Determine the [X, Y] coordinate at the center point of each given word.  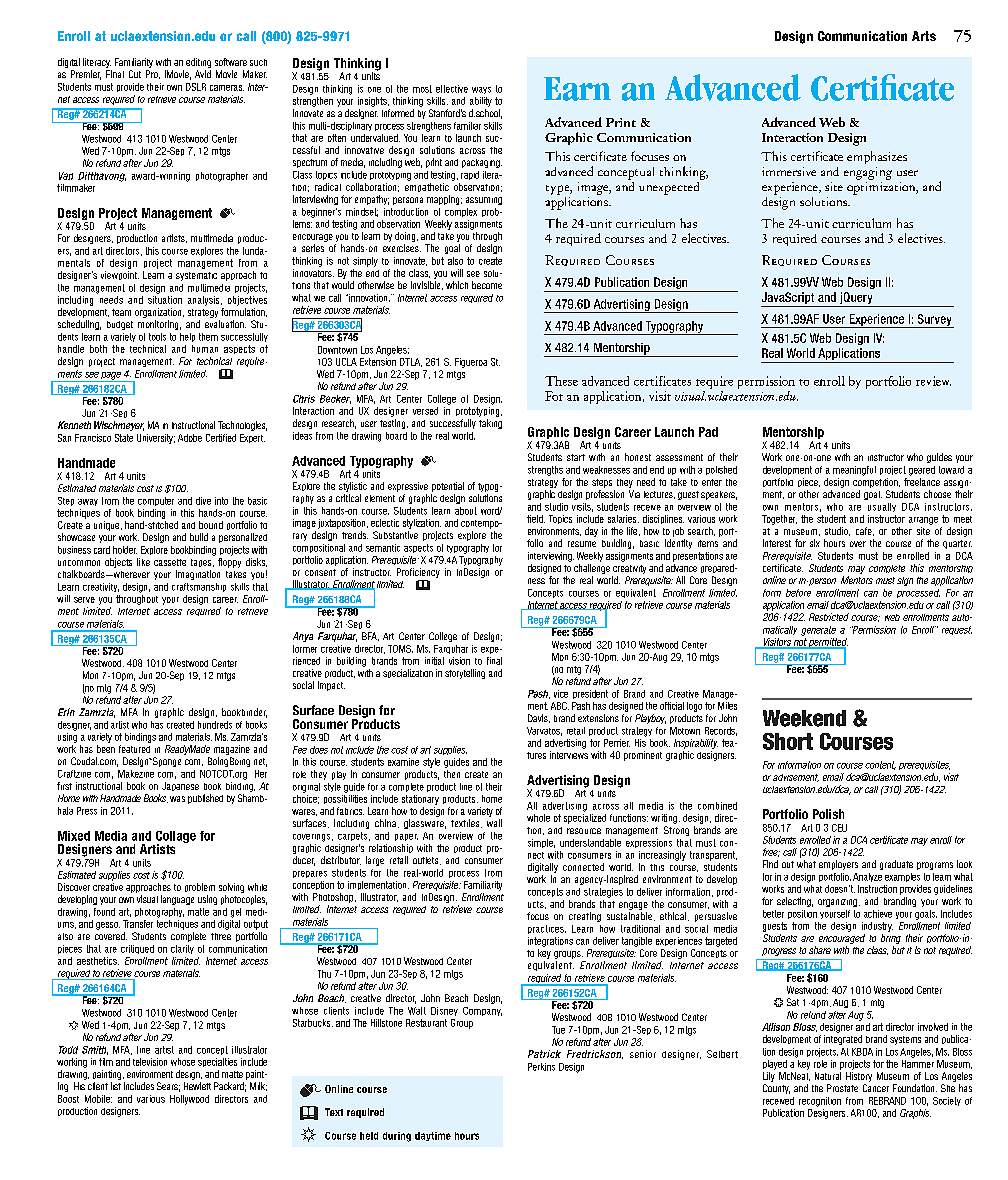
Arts [924, 36]
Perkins [541, 1067]
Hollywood [189, 1100]
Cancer [876, 1088]
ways [481, 90]
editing [198, 64]
